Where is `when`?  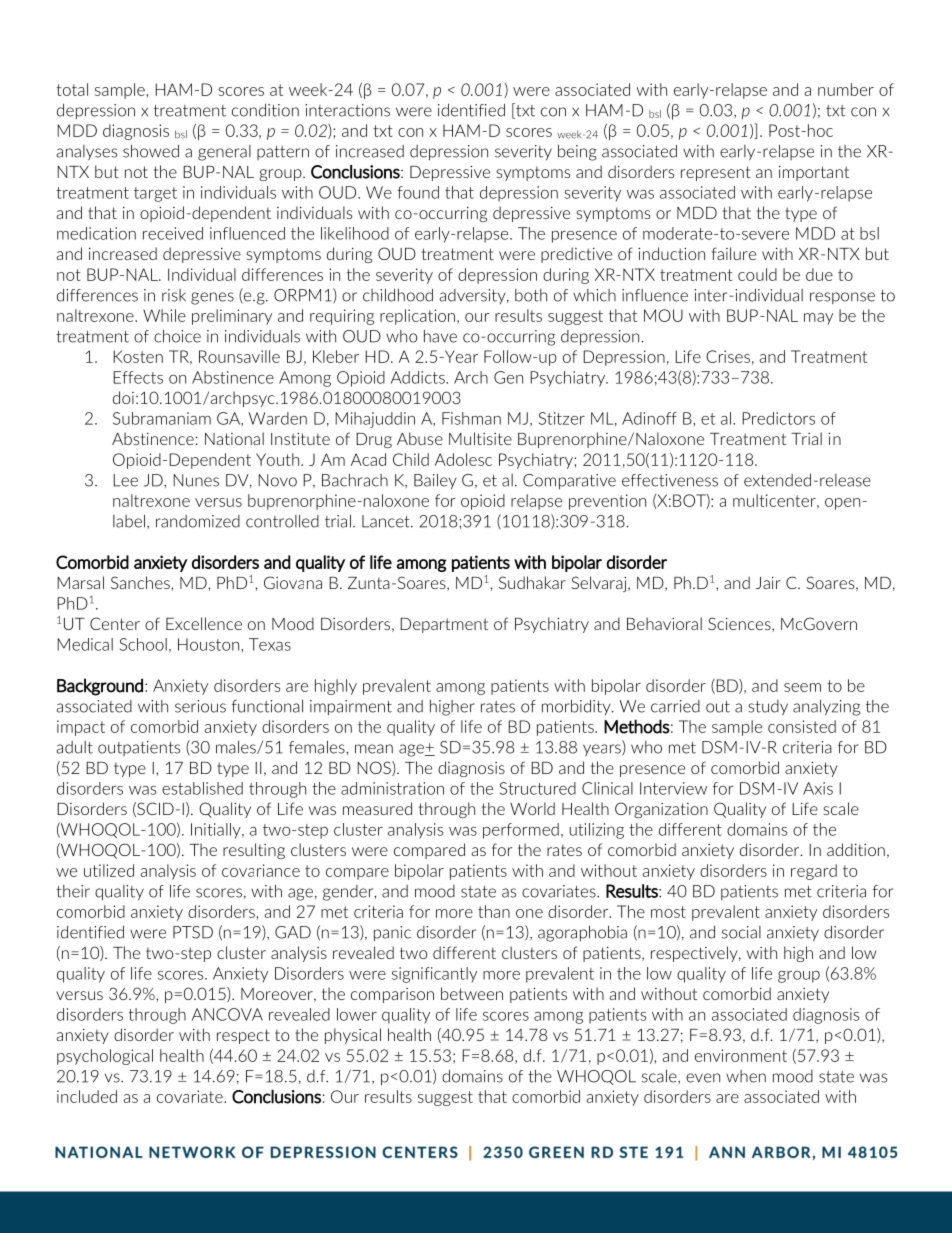
when is located at coordinates (746, 1076).
